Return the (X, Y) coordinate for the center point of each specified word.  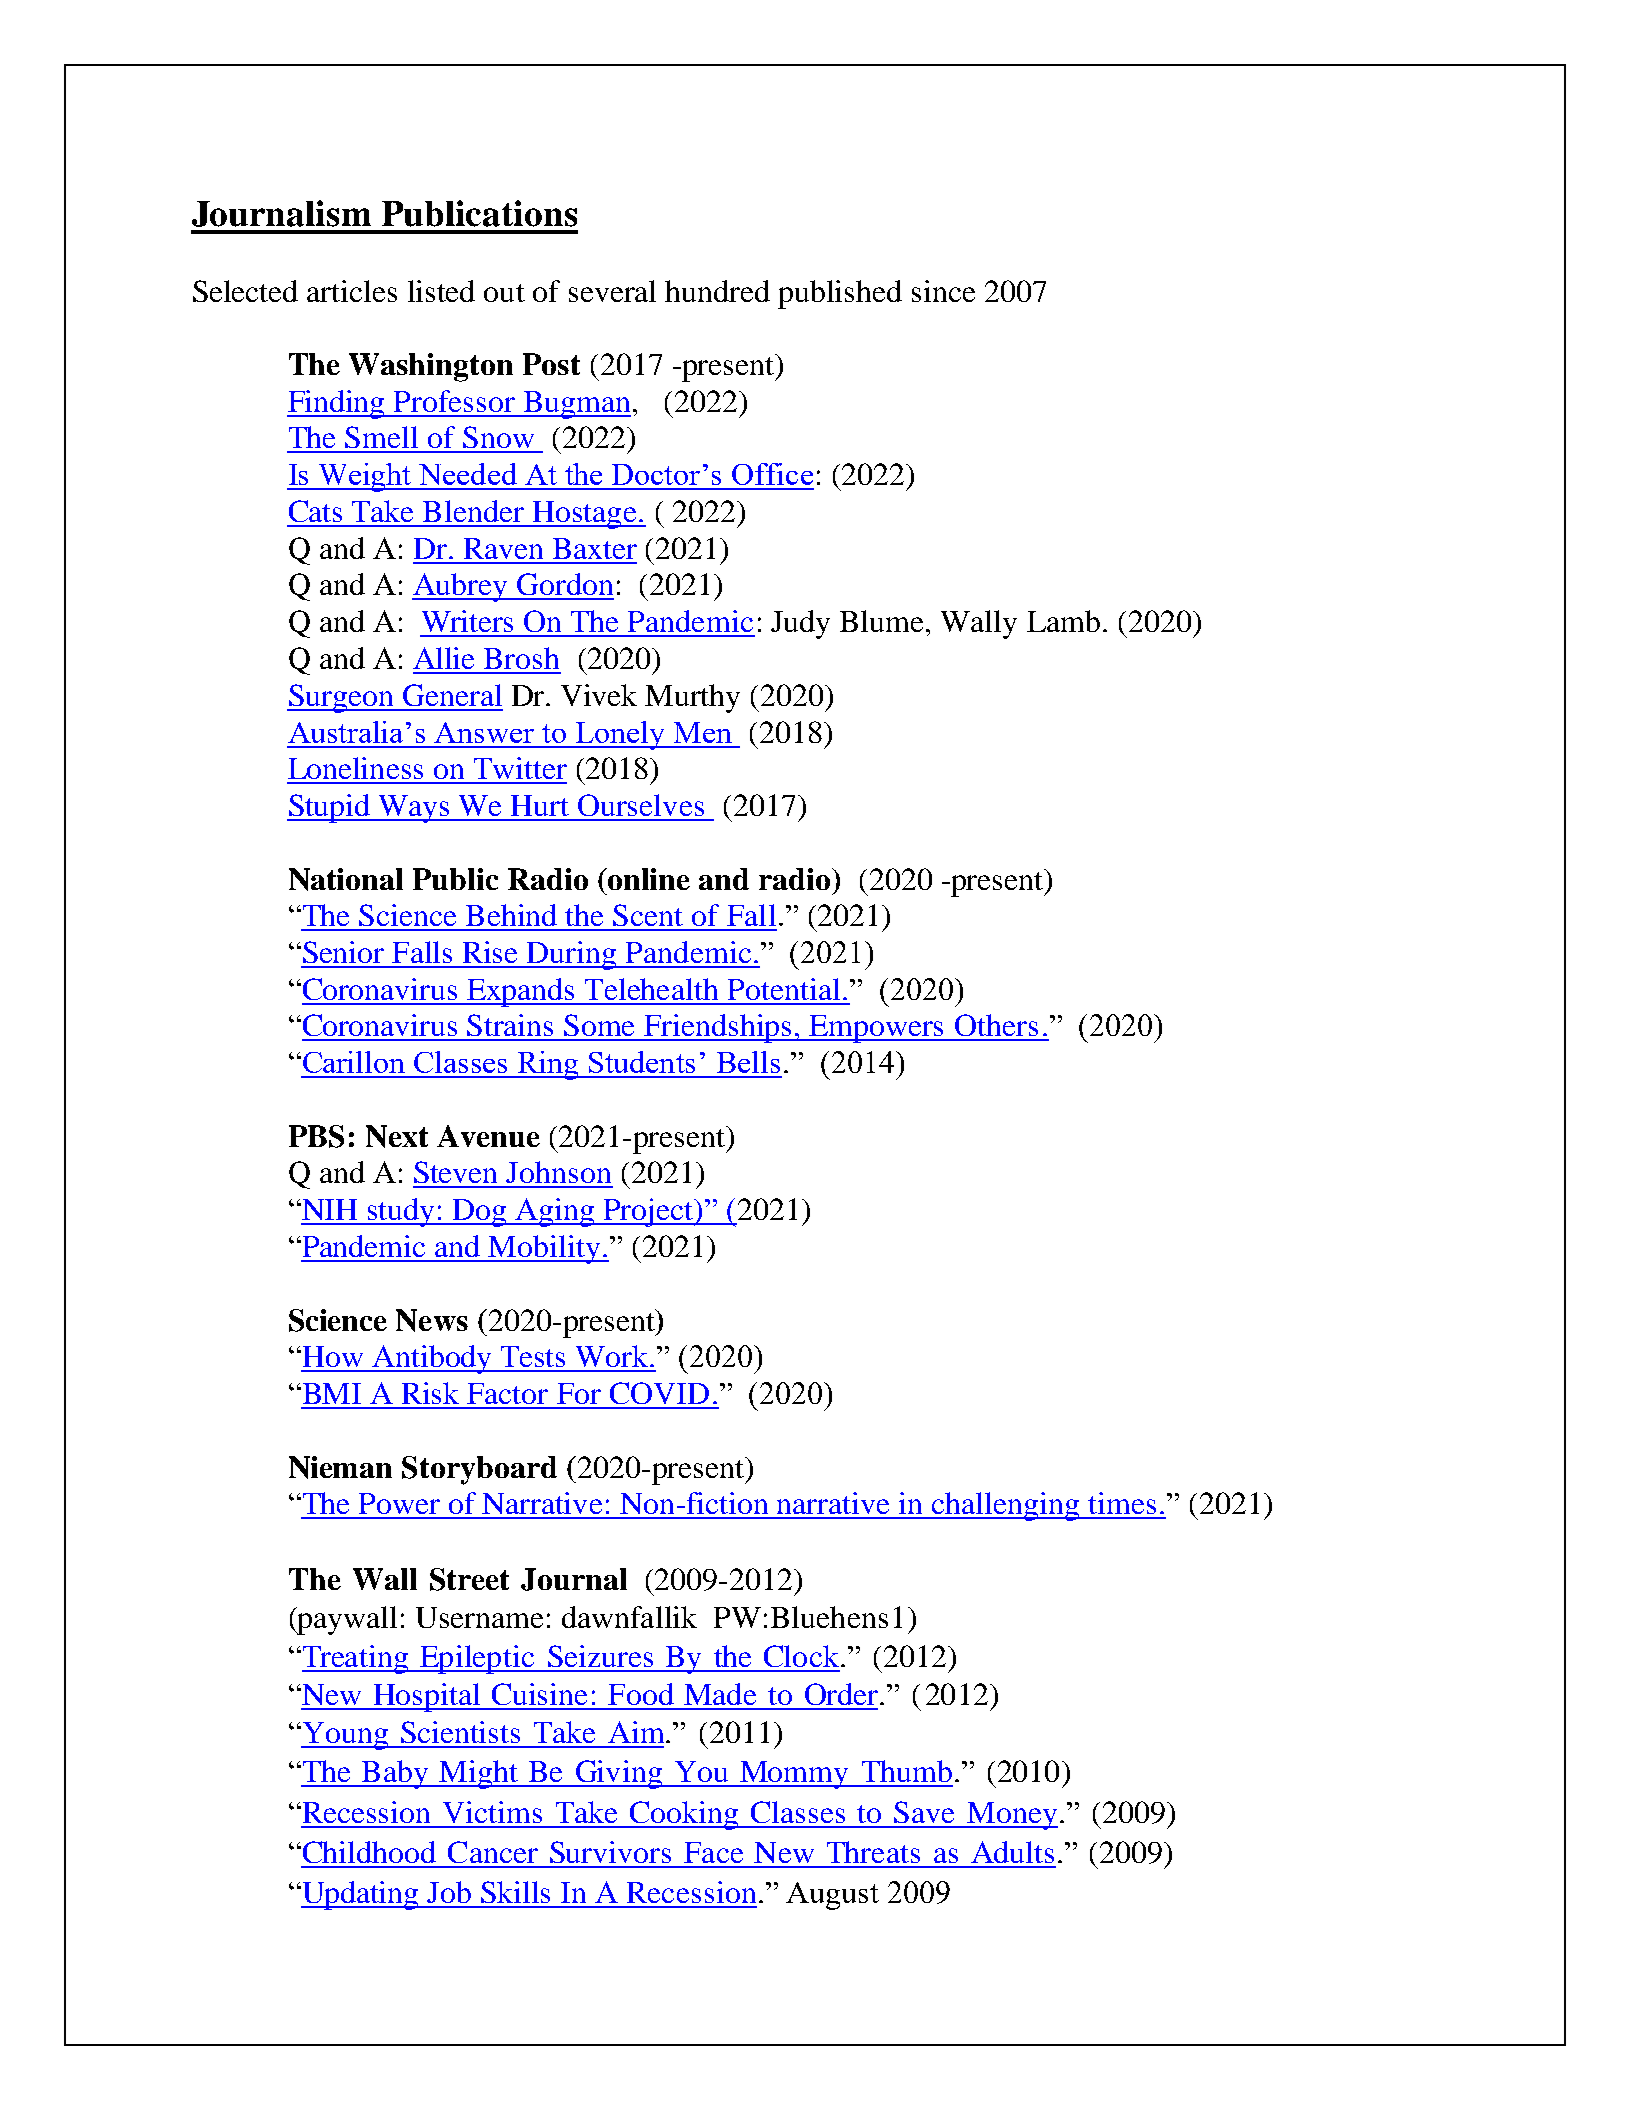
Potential (784, 989)
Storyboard (479, 1470)
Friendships (719, 1028)
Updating (360, 1895)
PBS (316, 1136)
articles (352, 291)
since (943, 291)
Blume (883, 621)
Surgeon (341, 698)
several (612, 291)
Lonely (621, 735)
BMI (330, 1393)
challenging (1006, 1506)
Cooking (684, 1815)
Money (1011, 1816)
